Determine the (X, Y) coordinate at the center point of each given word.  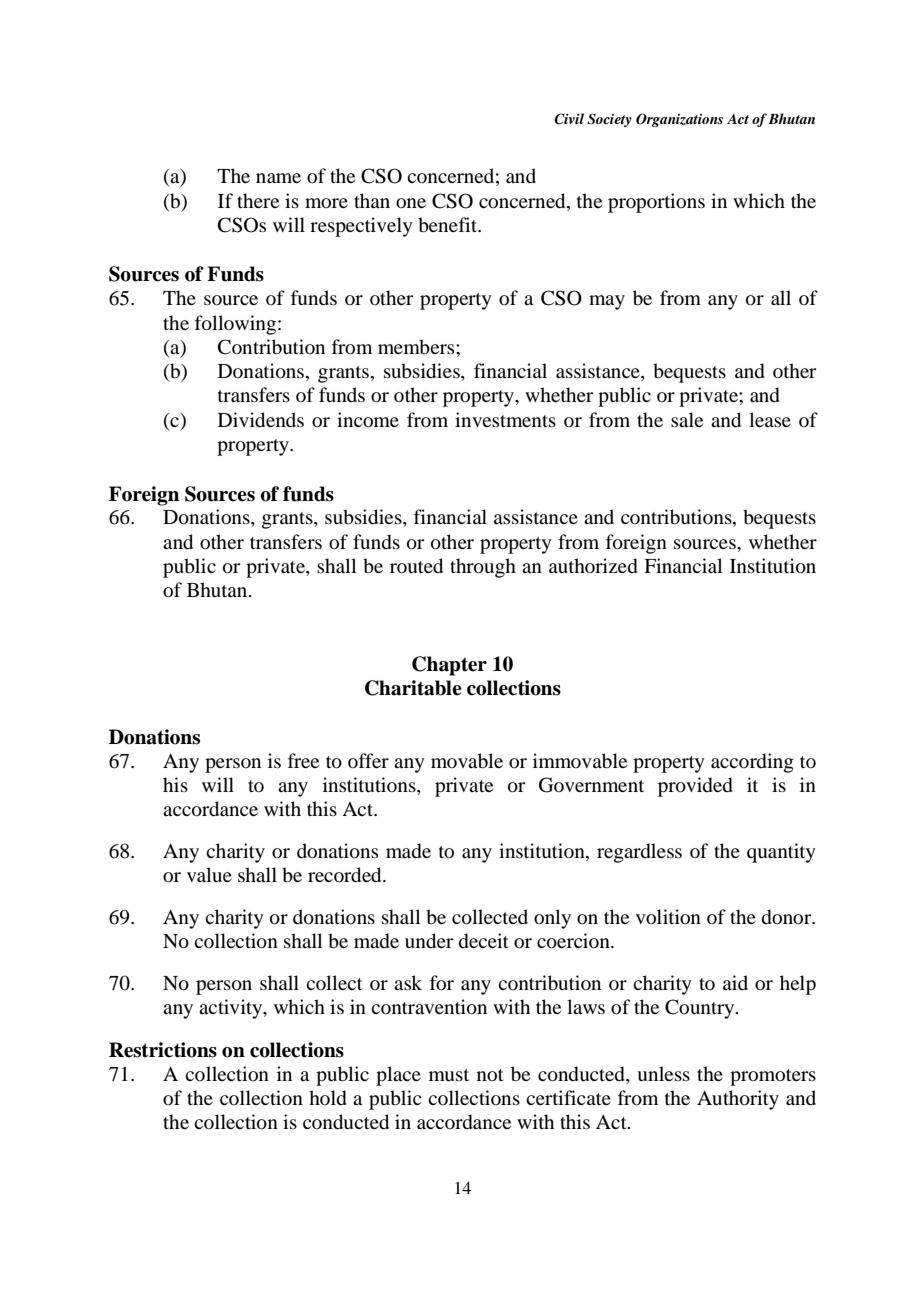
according (752, 763)
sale (687, 419)
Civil (569, 119)
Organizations (679, 120)
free (303, 760)
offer (368, 760)
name (278, 178)
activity (232, 1009)
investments (505, 419)
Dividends (261, 420)
